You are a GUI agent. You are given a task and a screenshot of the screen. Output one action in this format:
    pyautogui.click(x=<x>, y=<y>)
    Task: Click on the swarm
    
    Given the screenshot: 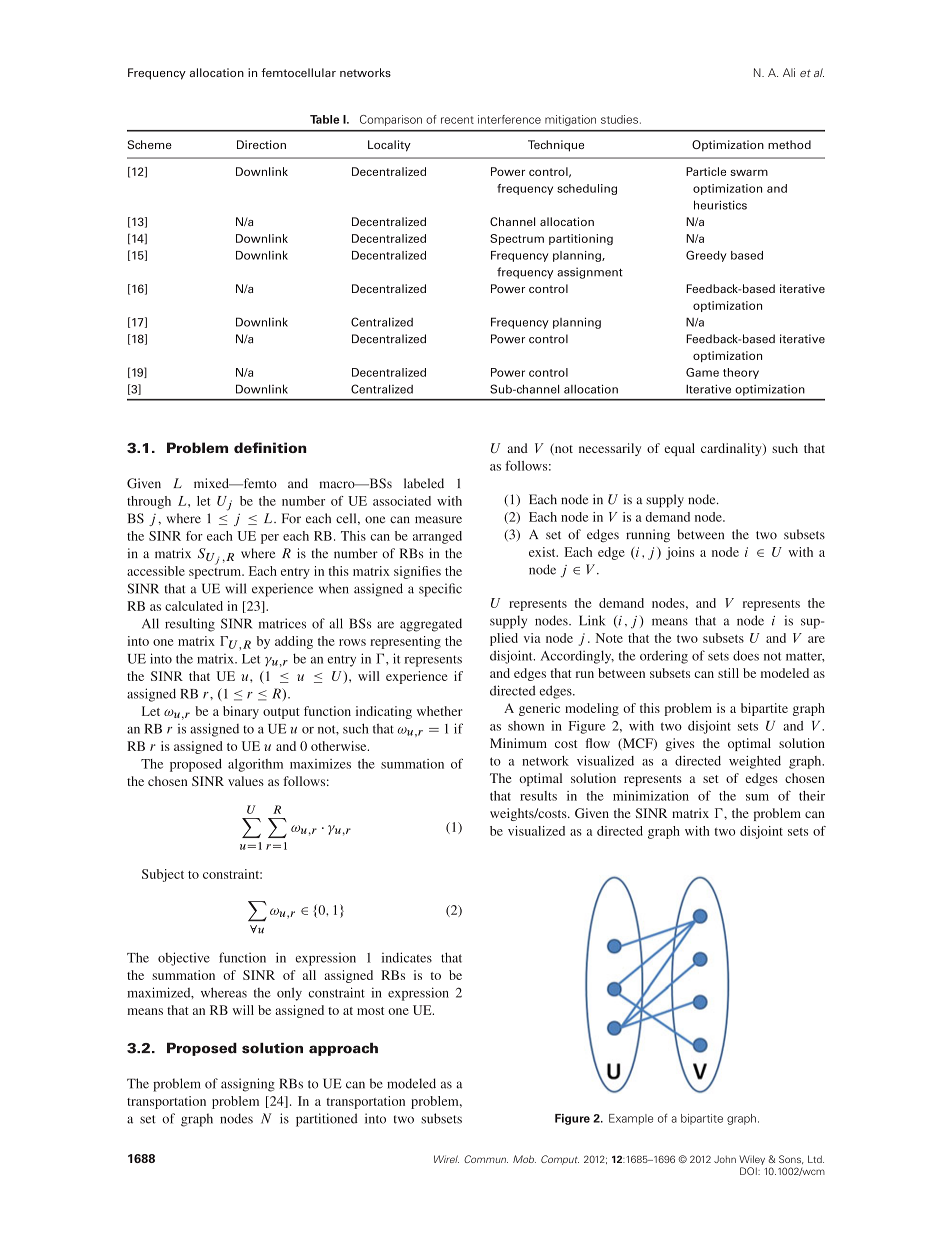 What is the action you would take?
    pyautogui.click(x=749, y=172)
